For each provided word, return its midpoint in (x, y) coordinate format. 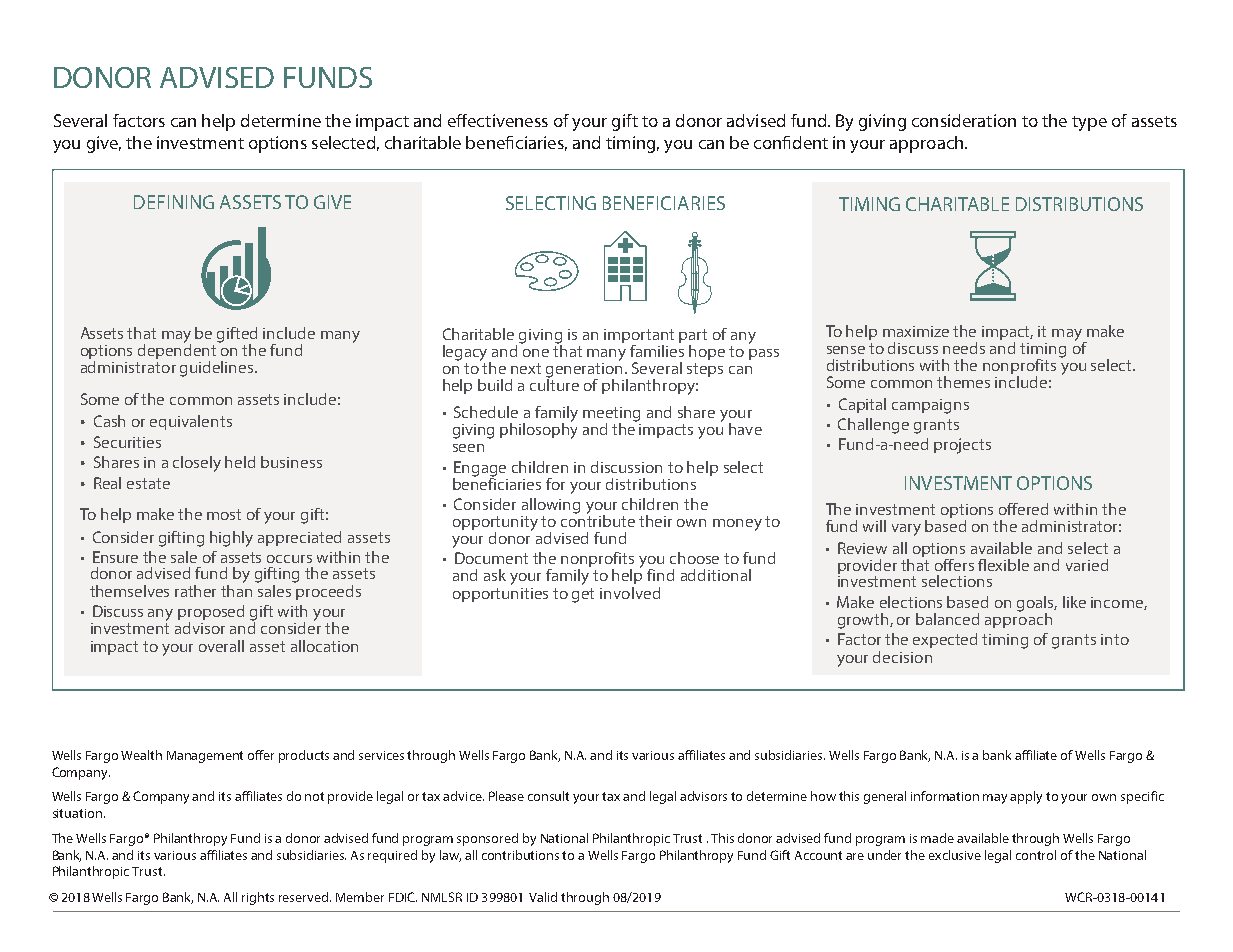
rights (258, 898)
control (1036, 855)
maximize (916, 331)
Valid (543, 897)
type (1089, 123)
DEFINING (174, 202)
